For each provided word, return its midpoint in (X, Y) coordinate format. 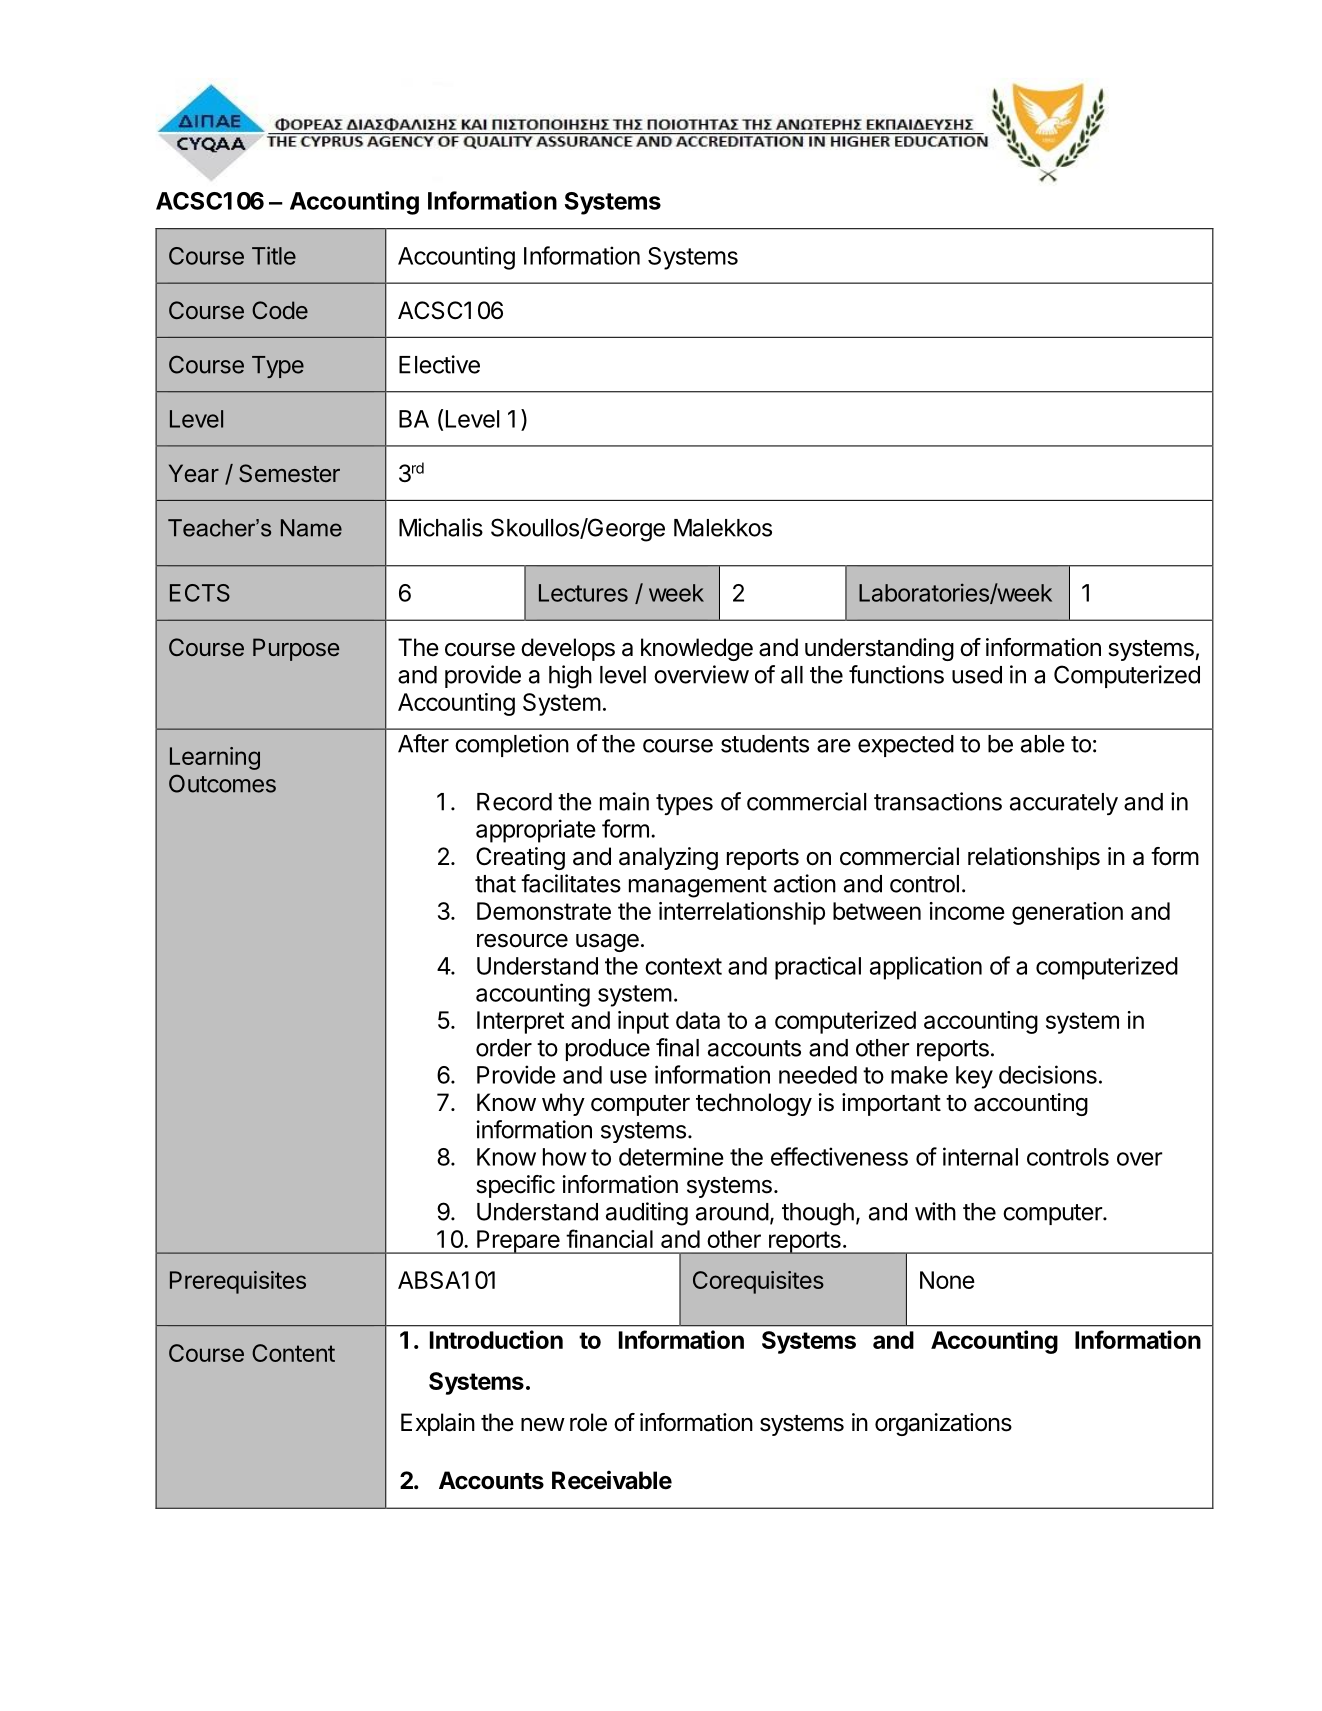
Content (293, 1353)
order (504, 1048)
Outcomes (222, 783)
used (977, 675)
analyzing (668, 858)
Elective (439, 364)
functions (896, 674)
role (588, 1422)
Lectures (583, 593)
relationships (1034, 858)
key (974, 1077)
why (563, 1104)
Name (311, 528)
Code (280, 310)
